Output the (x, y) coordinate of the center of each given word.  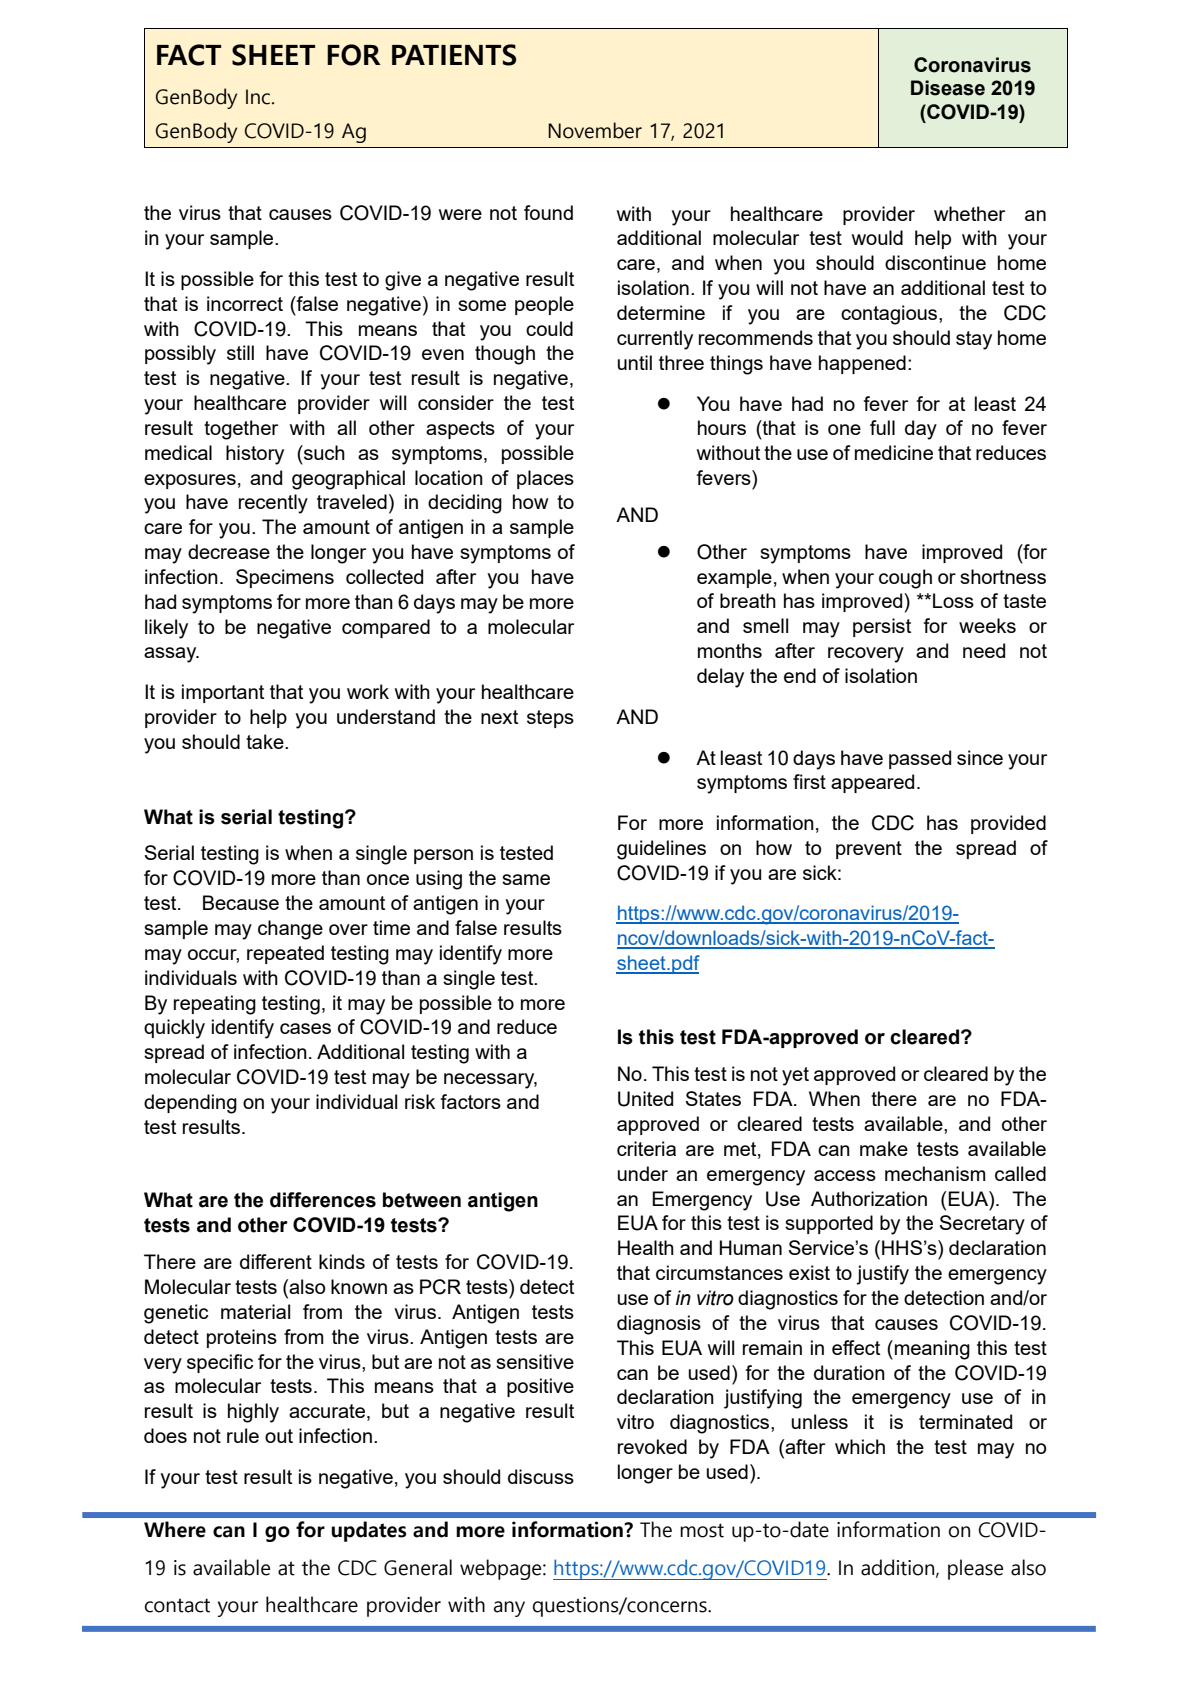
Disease (948, 88)
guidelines (661, 850)
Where (175, 1529)
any (509, 1609)
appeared (872, 783)
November (595, 130)
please (975, 1569)
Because (241, 902)
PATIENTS (454, 55)
